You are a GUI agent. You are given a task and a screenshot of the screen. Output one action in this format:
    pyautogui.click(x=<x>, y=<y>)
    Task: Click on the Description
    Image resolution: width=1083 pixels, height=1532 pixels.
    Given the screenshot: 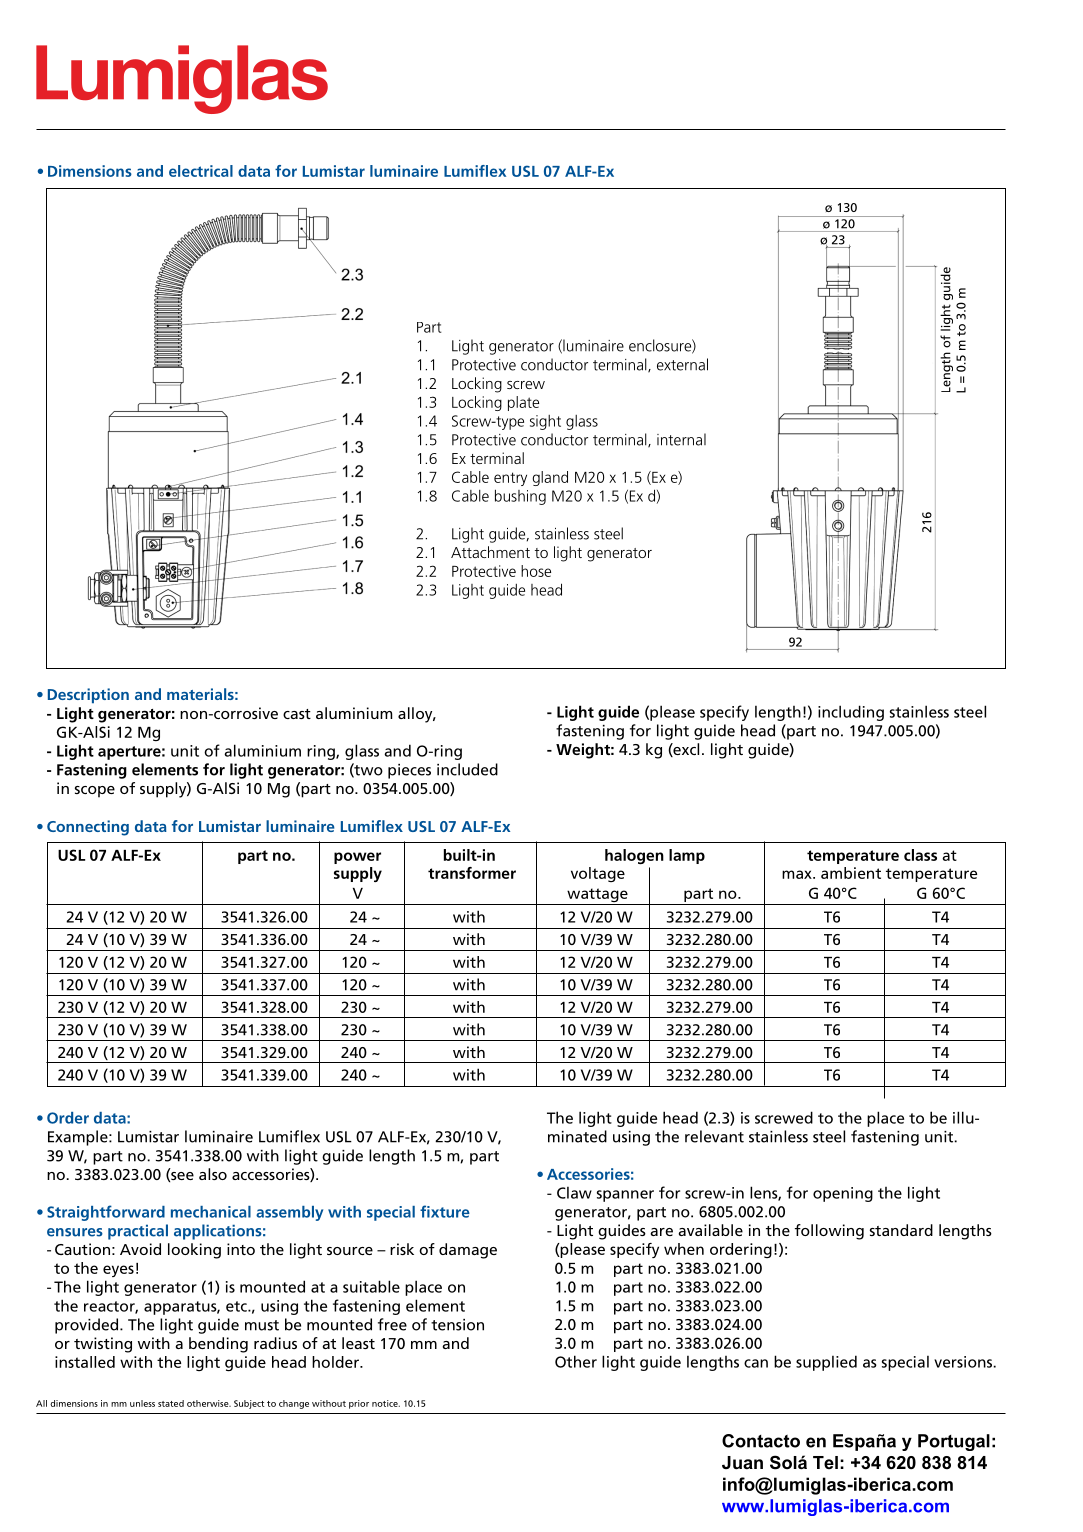 What is the action you would take?
    pyautogui.click(x=88, y=696)
